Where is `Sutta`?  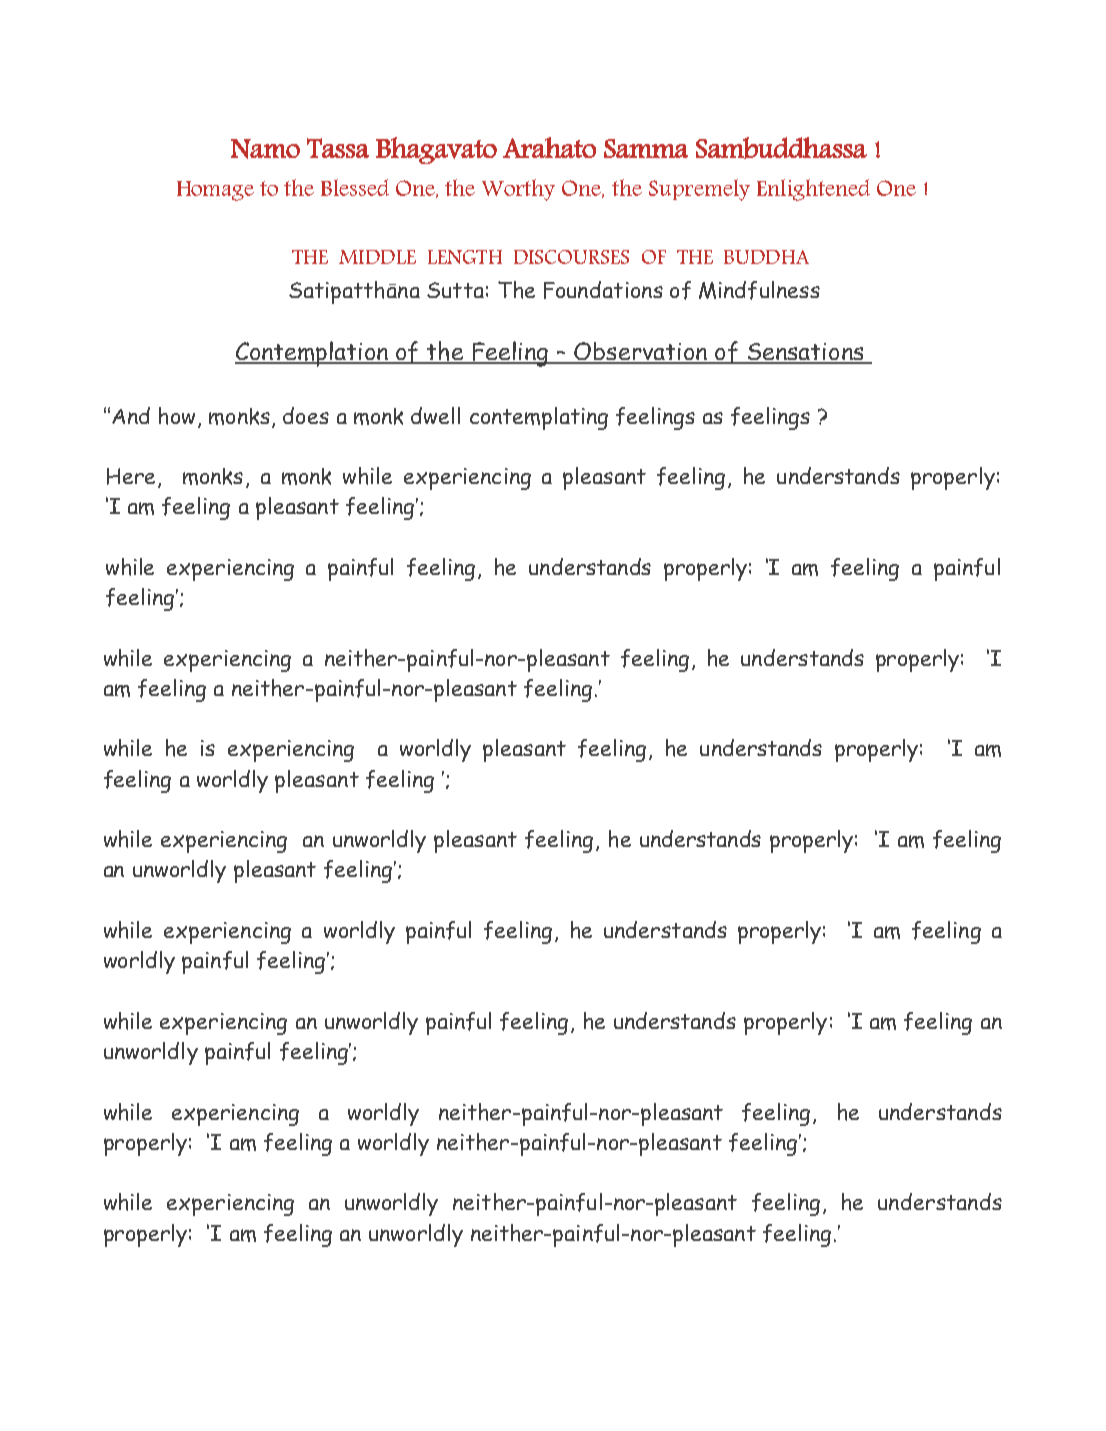 Sutta is located at coordinates (455, 290).
